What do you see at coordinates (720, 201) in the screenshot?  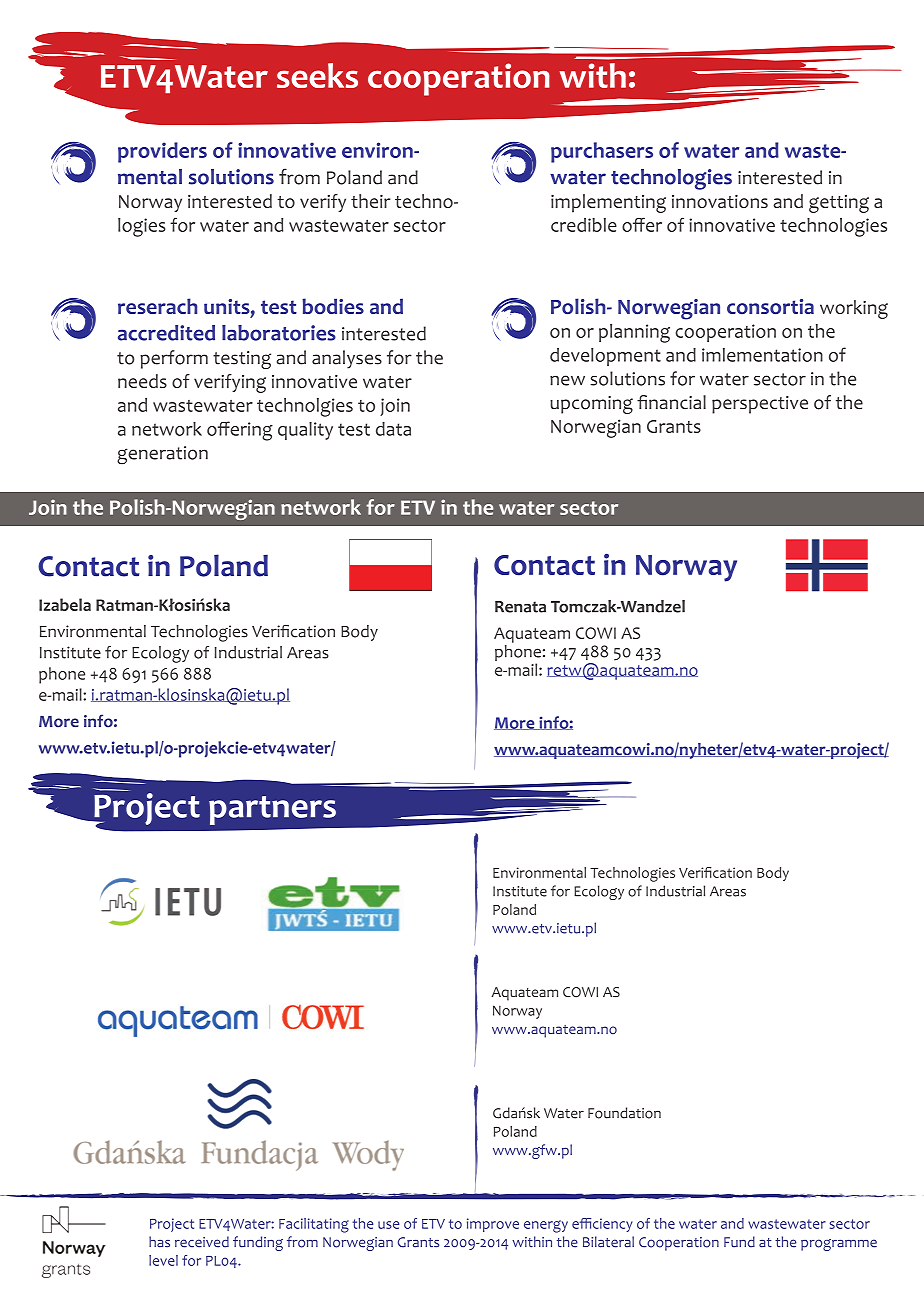 I see `innovations` at bounding box center [720, 201].
